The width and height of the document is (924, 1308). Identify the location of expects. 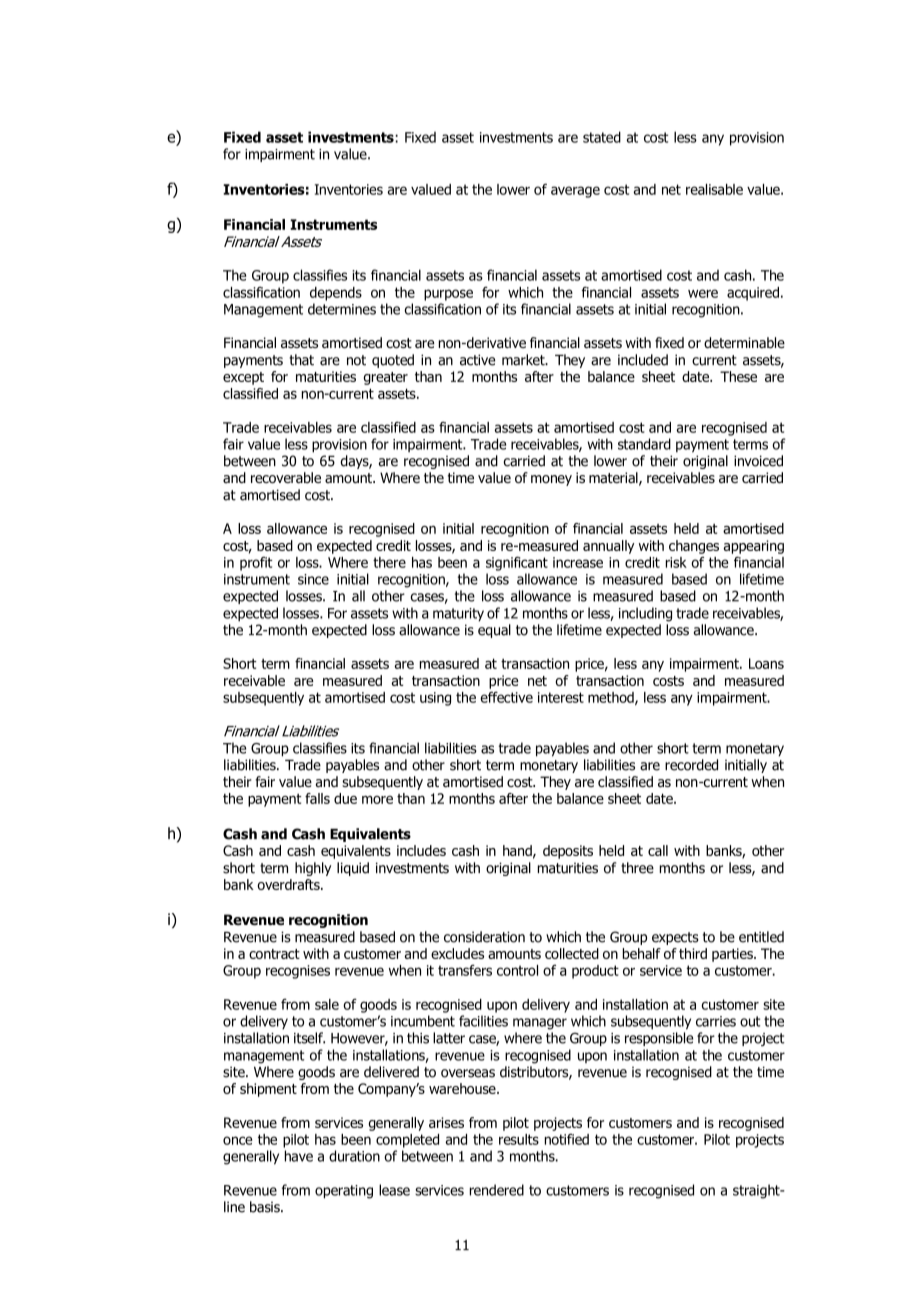
(675, 938).
